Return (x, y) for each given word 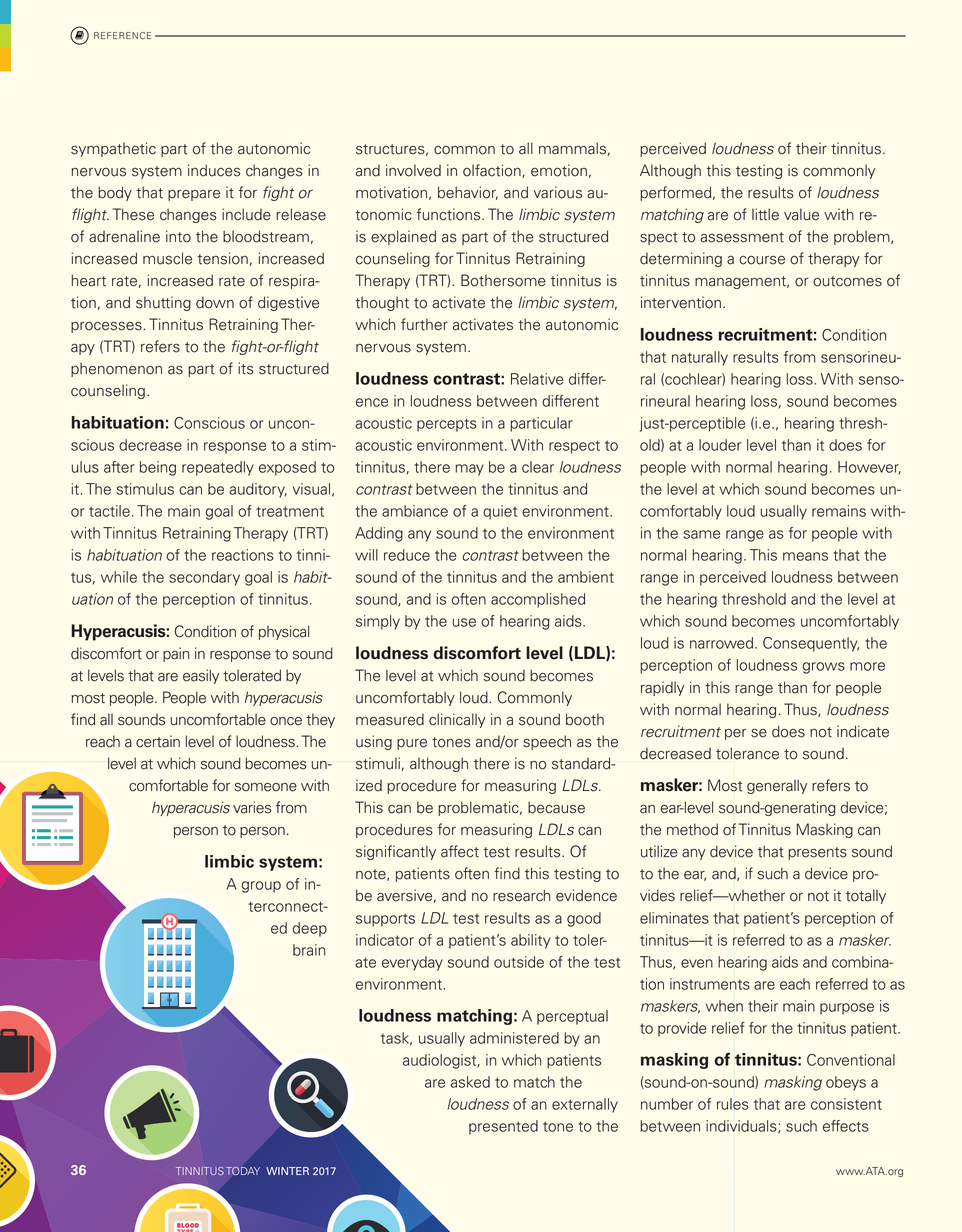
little (765, 214)
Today (243, 1170)
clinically (457, 720)
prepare (194, 195)
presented (503, 1127)
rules (733, 1104)
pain (176, 654)
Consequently (811, 644)
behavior (468, 193)
